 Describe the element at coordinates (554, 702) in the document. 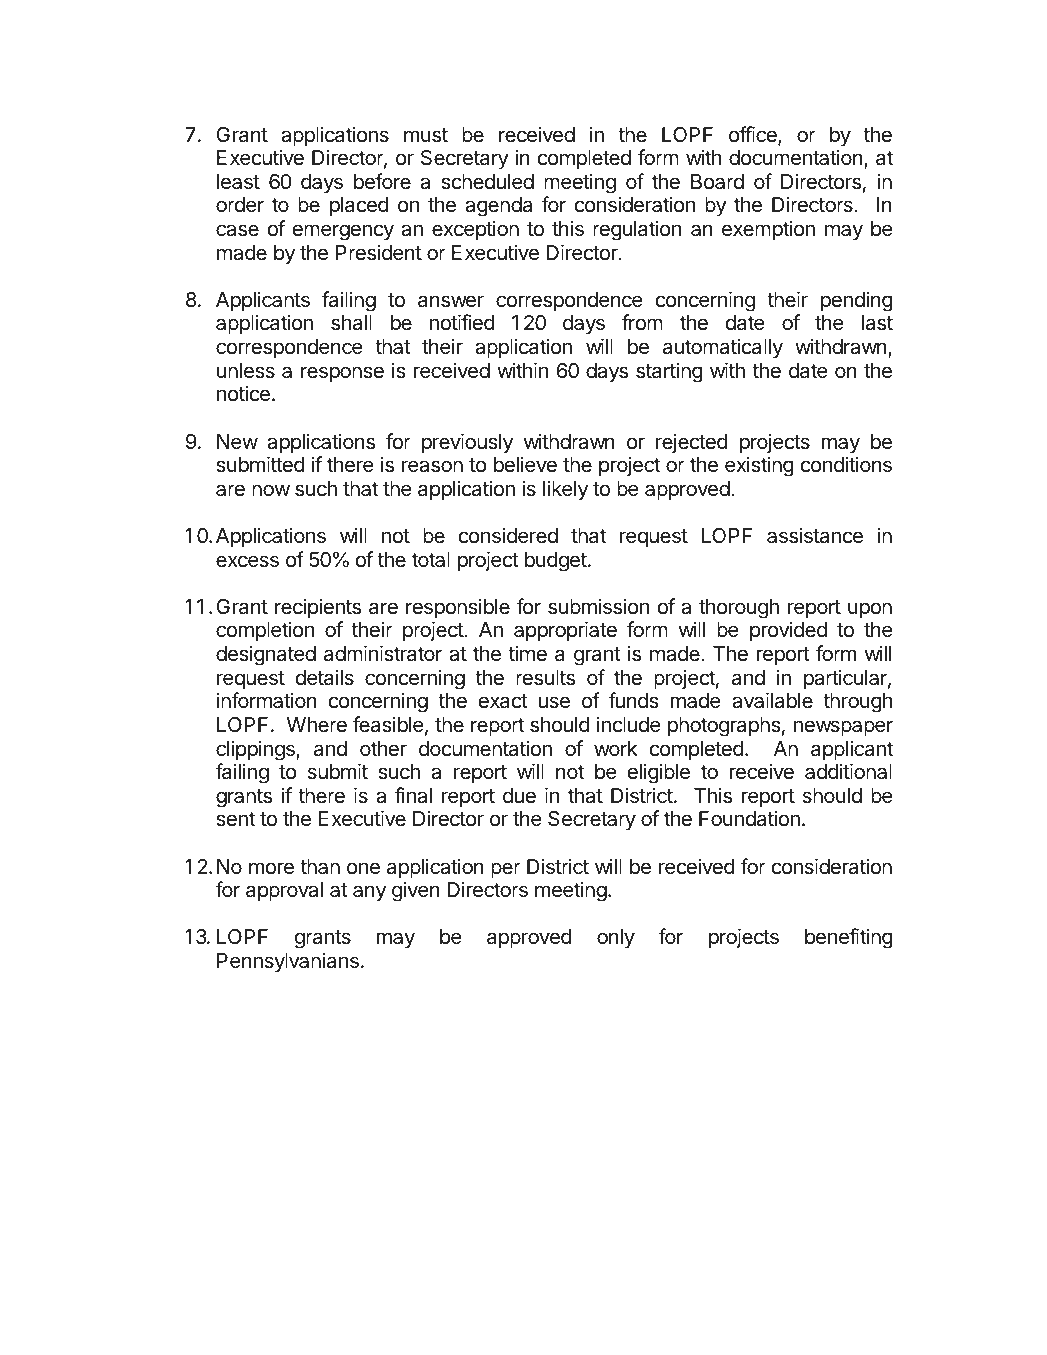

I see `use` at that location.
